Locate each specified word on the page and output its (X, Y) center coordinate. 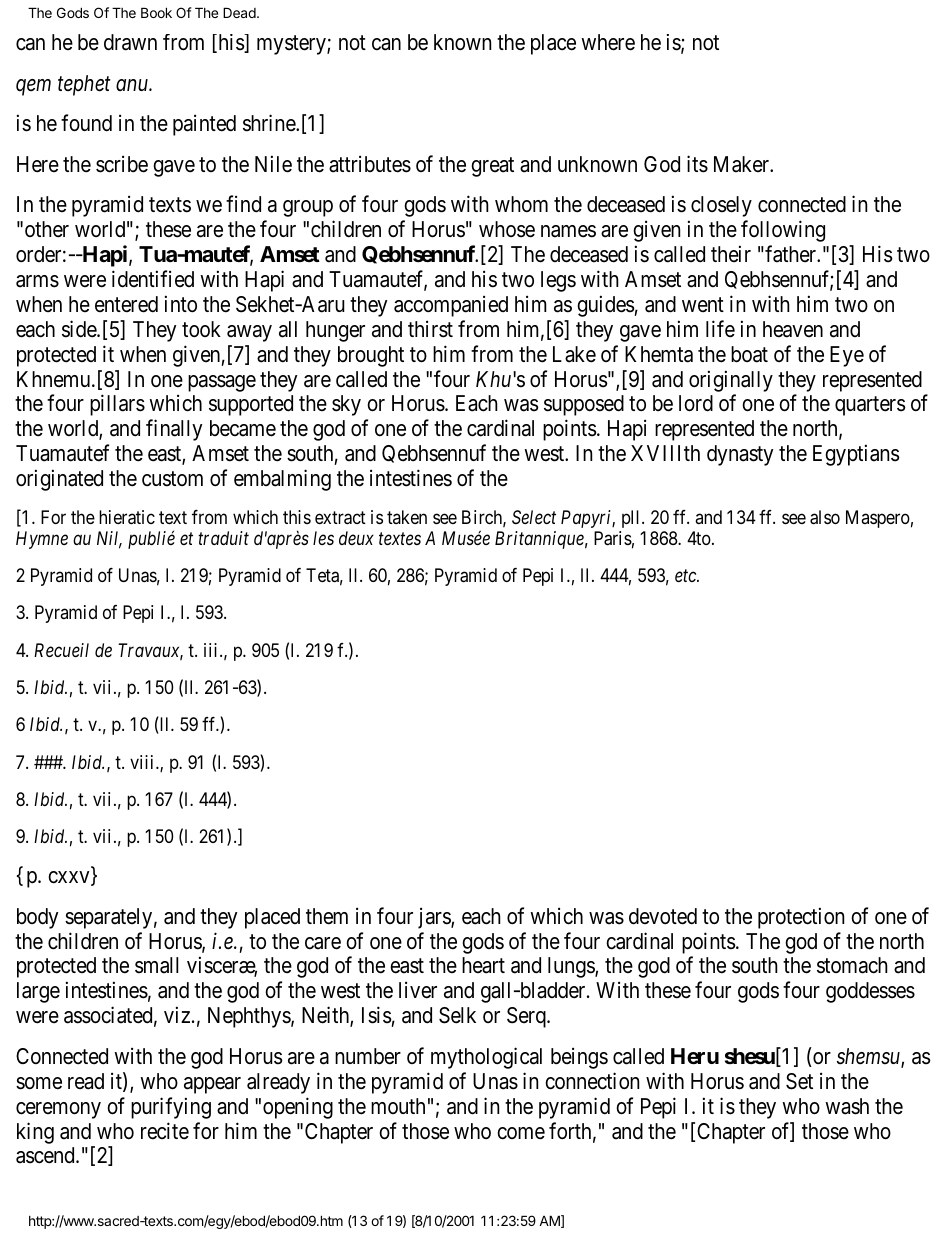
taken (407, 517)
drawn (130, 42)
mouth (398, 1106)
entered (126, 304)
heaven (793, 329)
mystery (292, 45)
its (697, 164)
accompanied (451, 306)
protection (801, 918)
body (37, 918)
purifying (171, 1108)
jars (435, 918)
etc (686, 576)
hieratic (127, 517)
